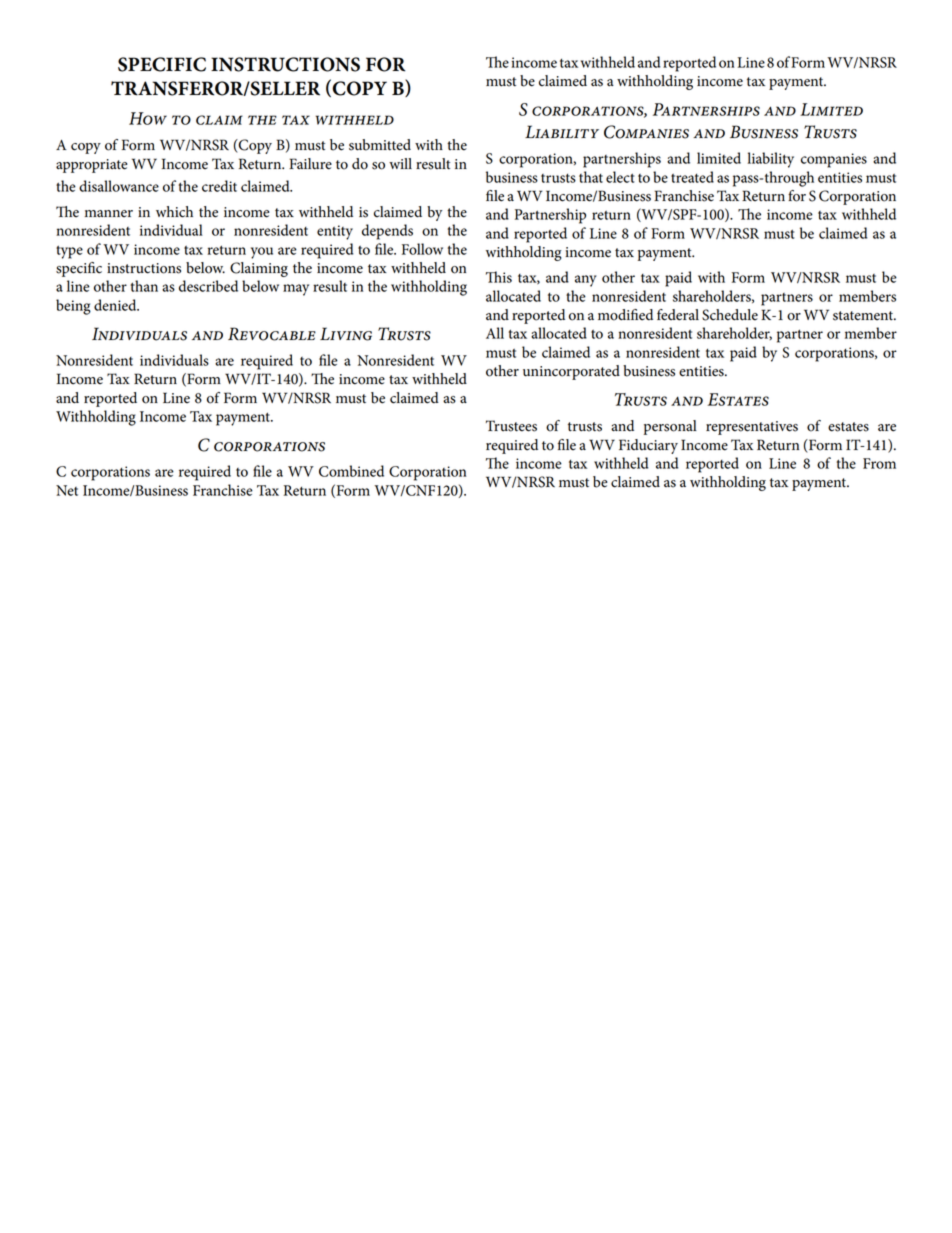 This page has height=1233, width=952. Describe the element at coordinates (116, 305) in the page. I see `denied` at that location.
